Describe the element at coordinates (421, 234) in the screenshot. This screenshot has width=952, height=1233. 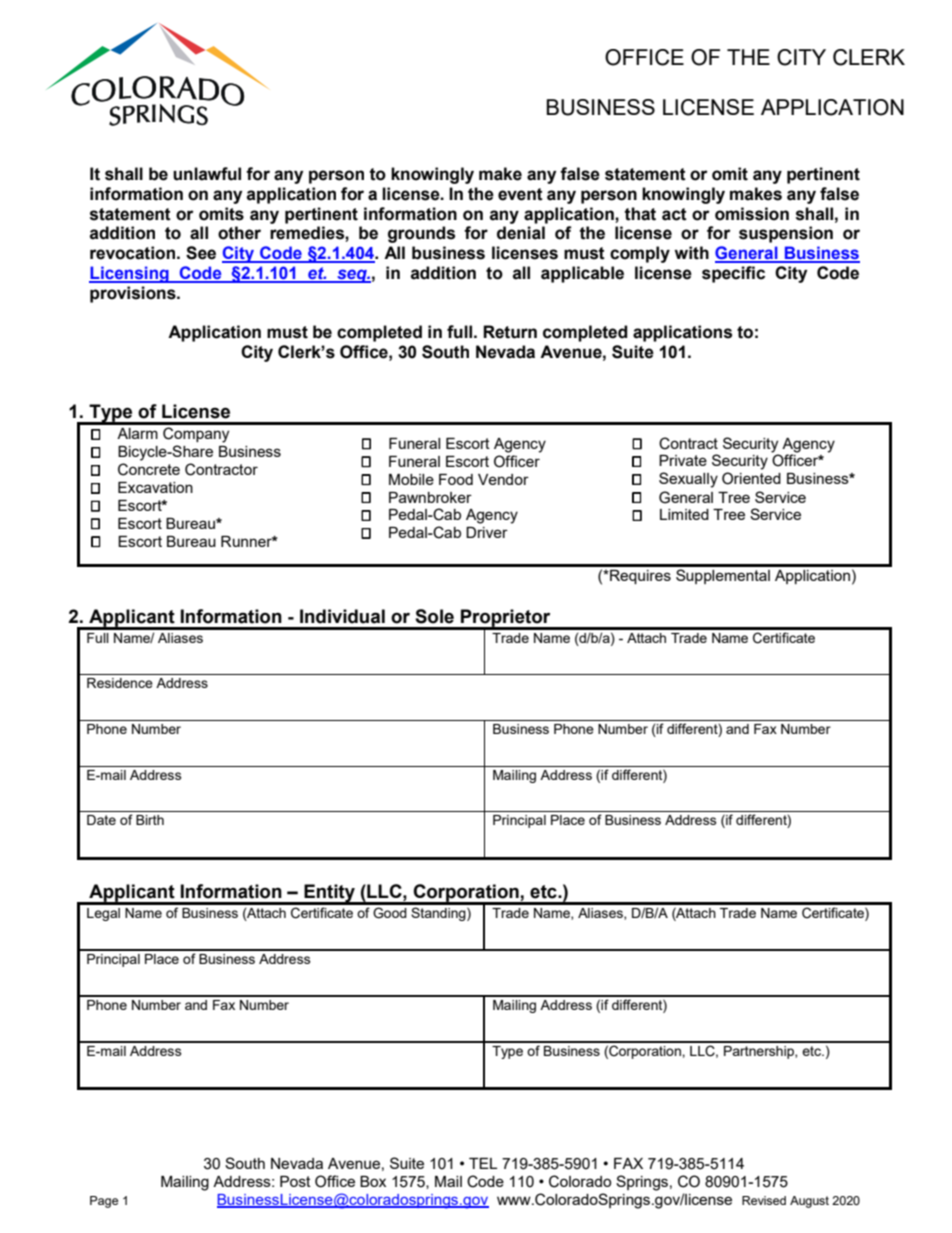
I see `grounds` at that location.
